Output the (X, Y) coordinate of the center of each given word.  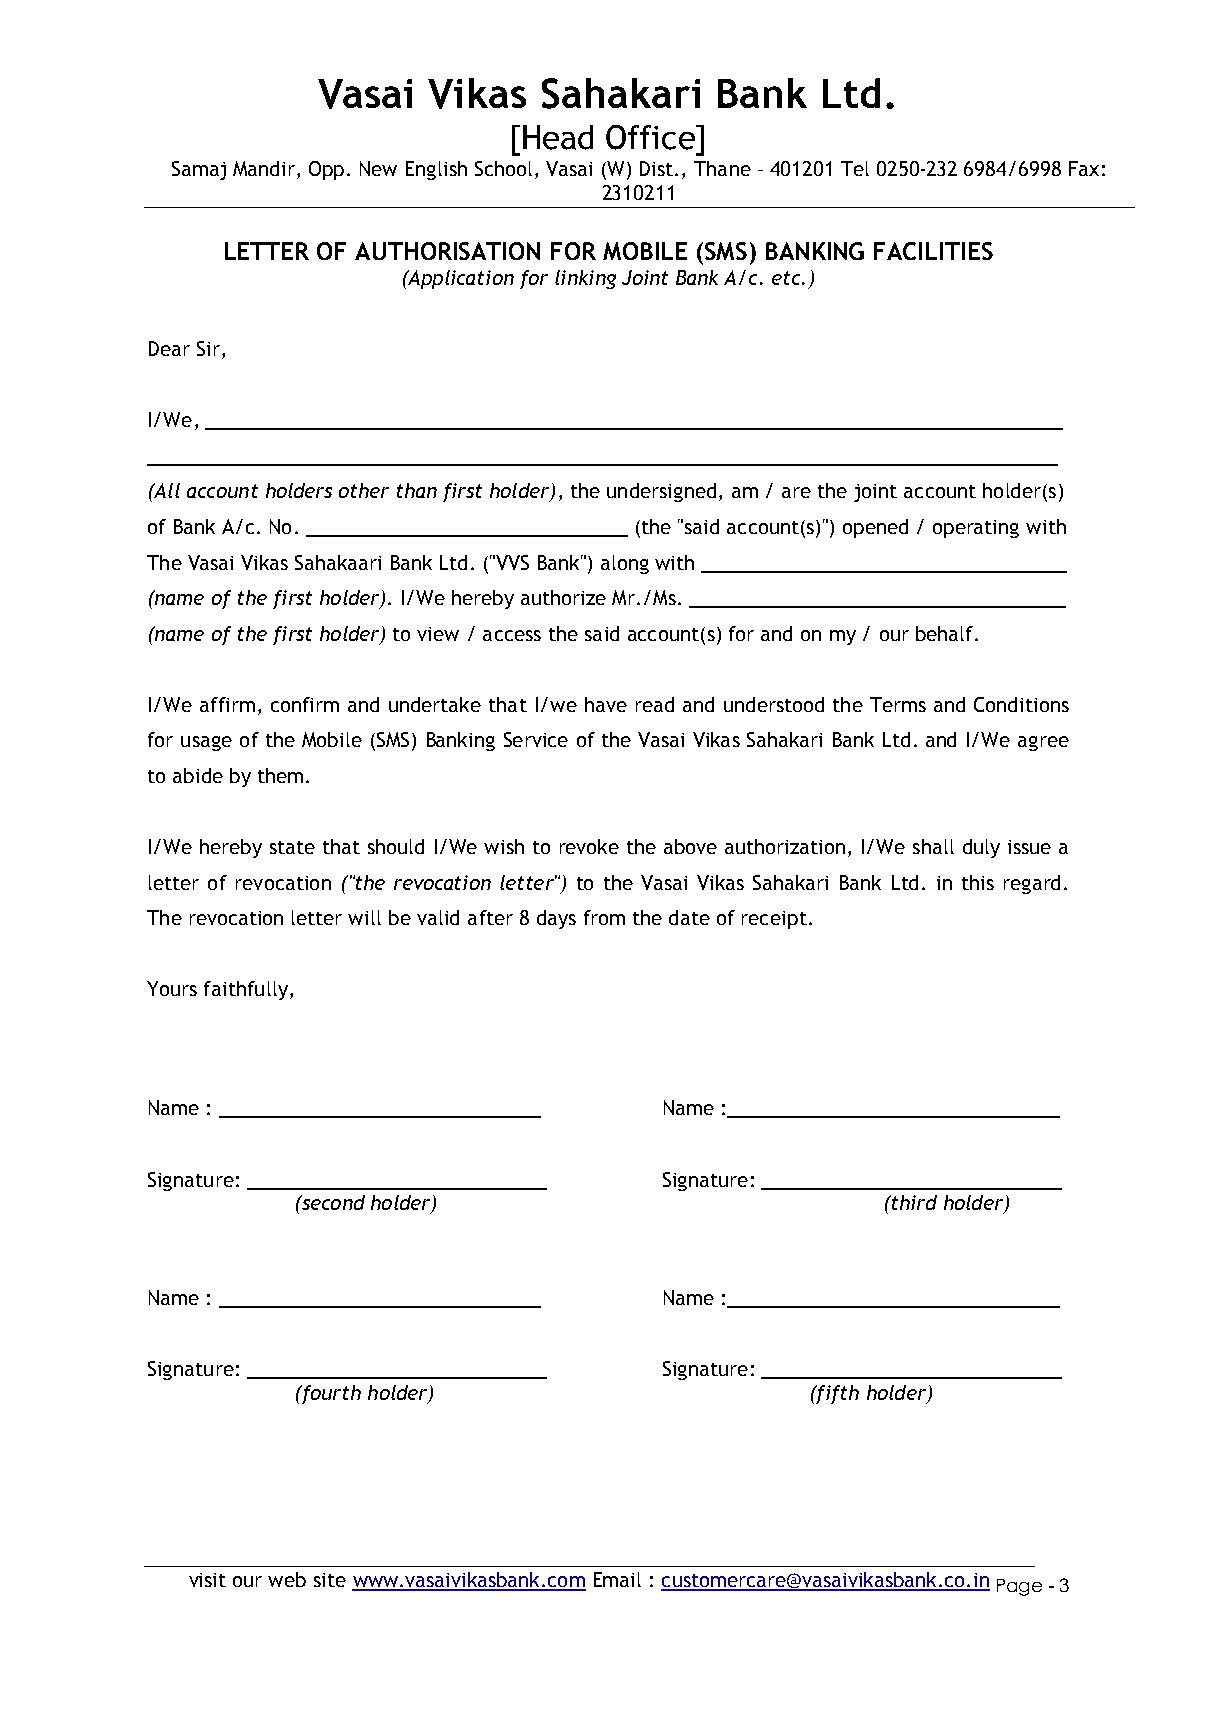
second (332, 1202)
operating (976, 529)
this (978, 882)
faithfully (246, 990)
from (604, 917)
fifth (836, 1394)
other (364, 490)
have (606, 704)
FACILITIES (933, 251)
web (287, 1579)
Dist (658, 168)
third (913, 1202)
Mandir (265, 170)
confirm (305, 704)
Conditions (1021, 704)
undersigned (661, 492)
